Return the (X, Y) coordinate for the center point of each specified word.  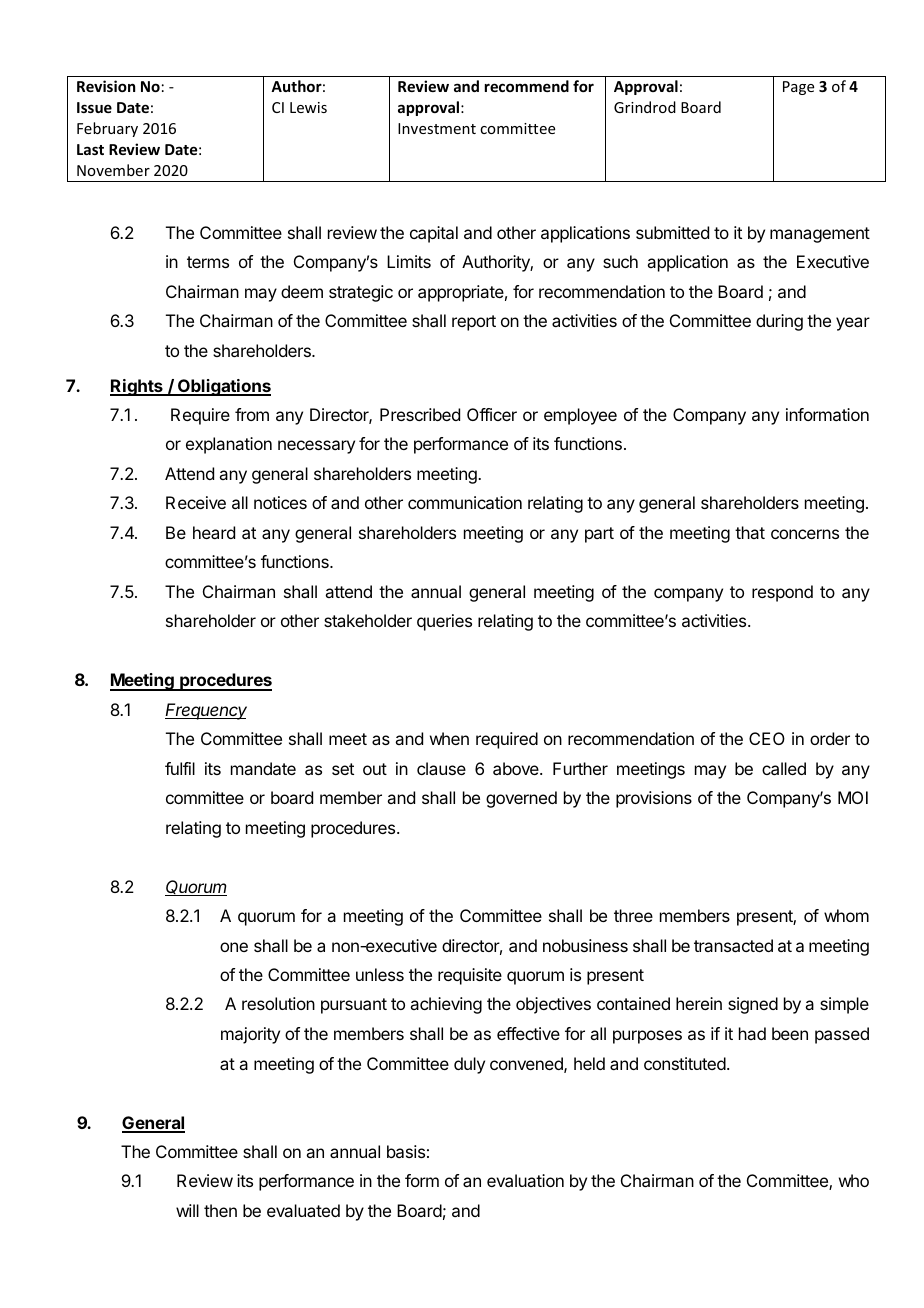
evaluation (525, 1180)
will (187, 1210)
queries (444, 622)
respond (782, 593)
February (107, 129)
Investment (437, 128)
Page (798, 88)
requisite (470, 976)
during (779, 322)
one (234, 947)
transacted (733, 945)
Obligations (223, 387)
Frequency (206, 711)
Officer (492, 414)
